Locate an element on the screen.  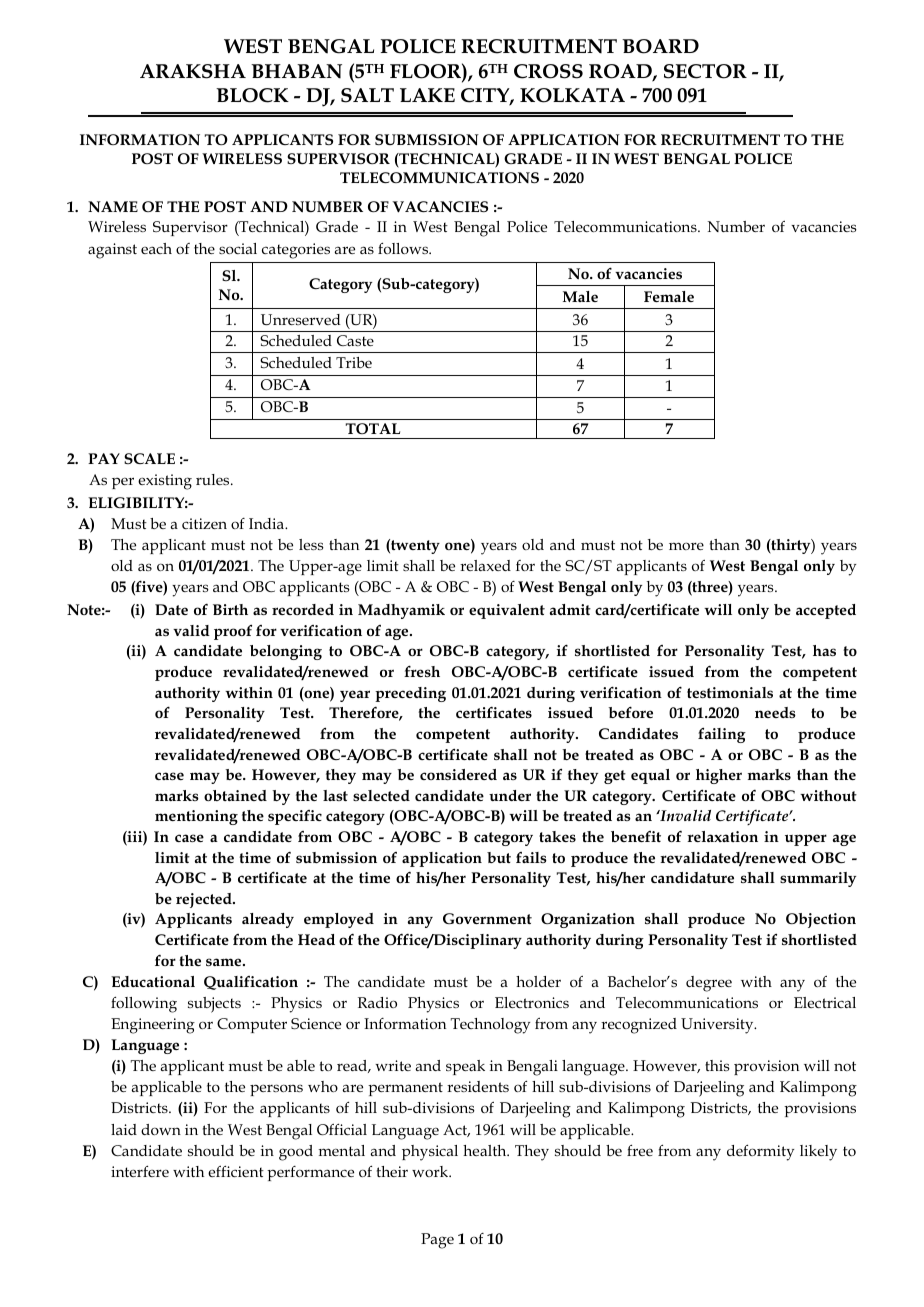
SECTOR is located at coordinates (705, 71).
